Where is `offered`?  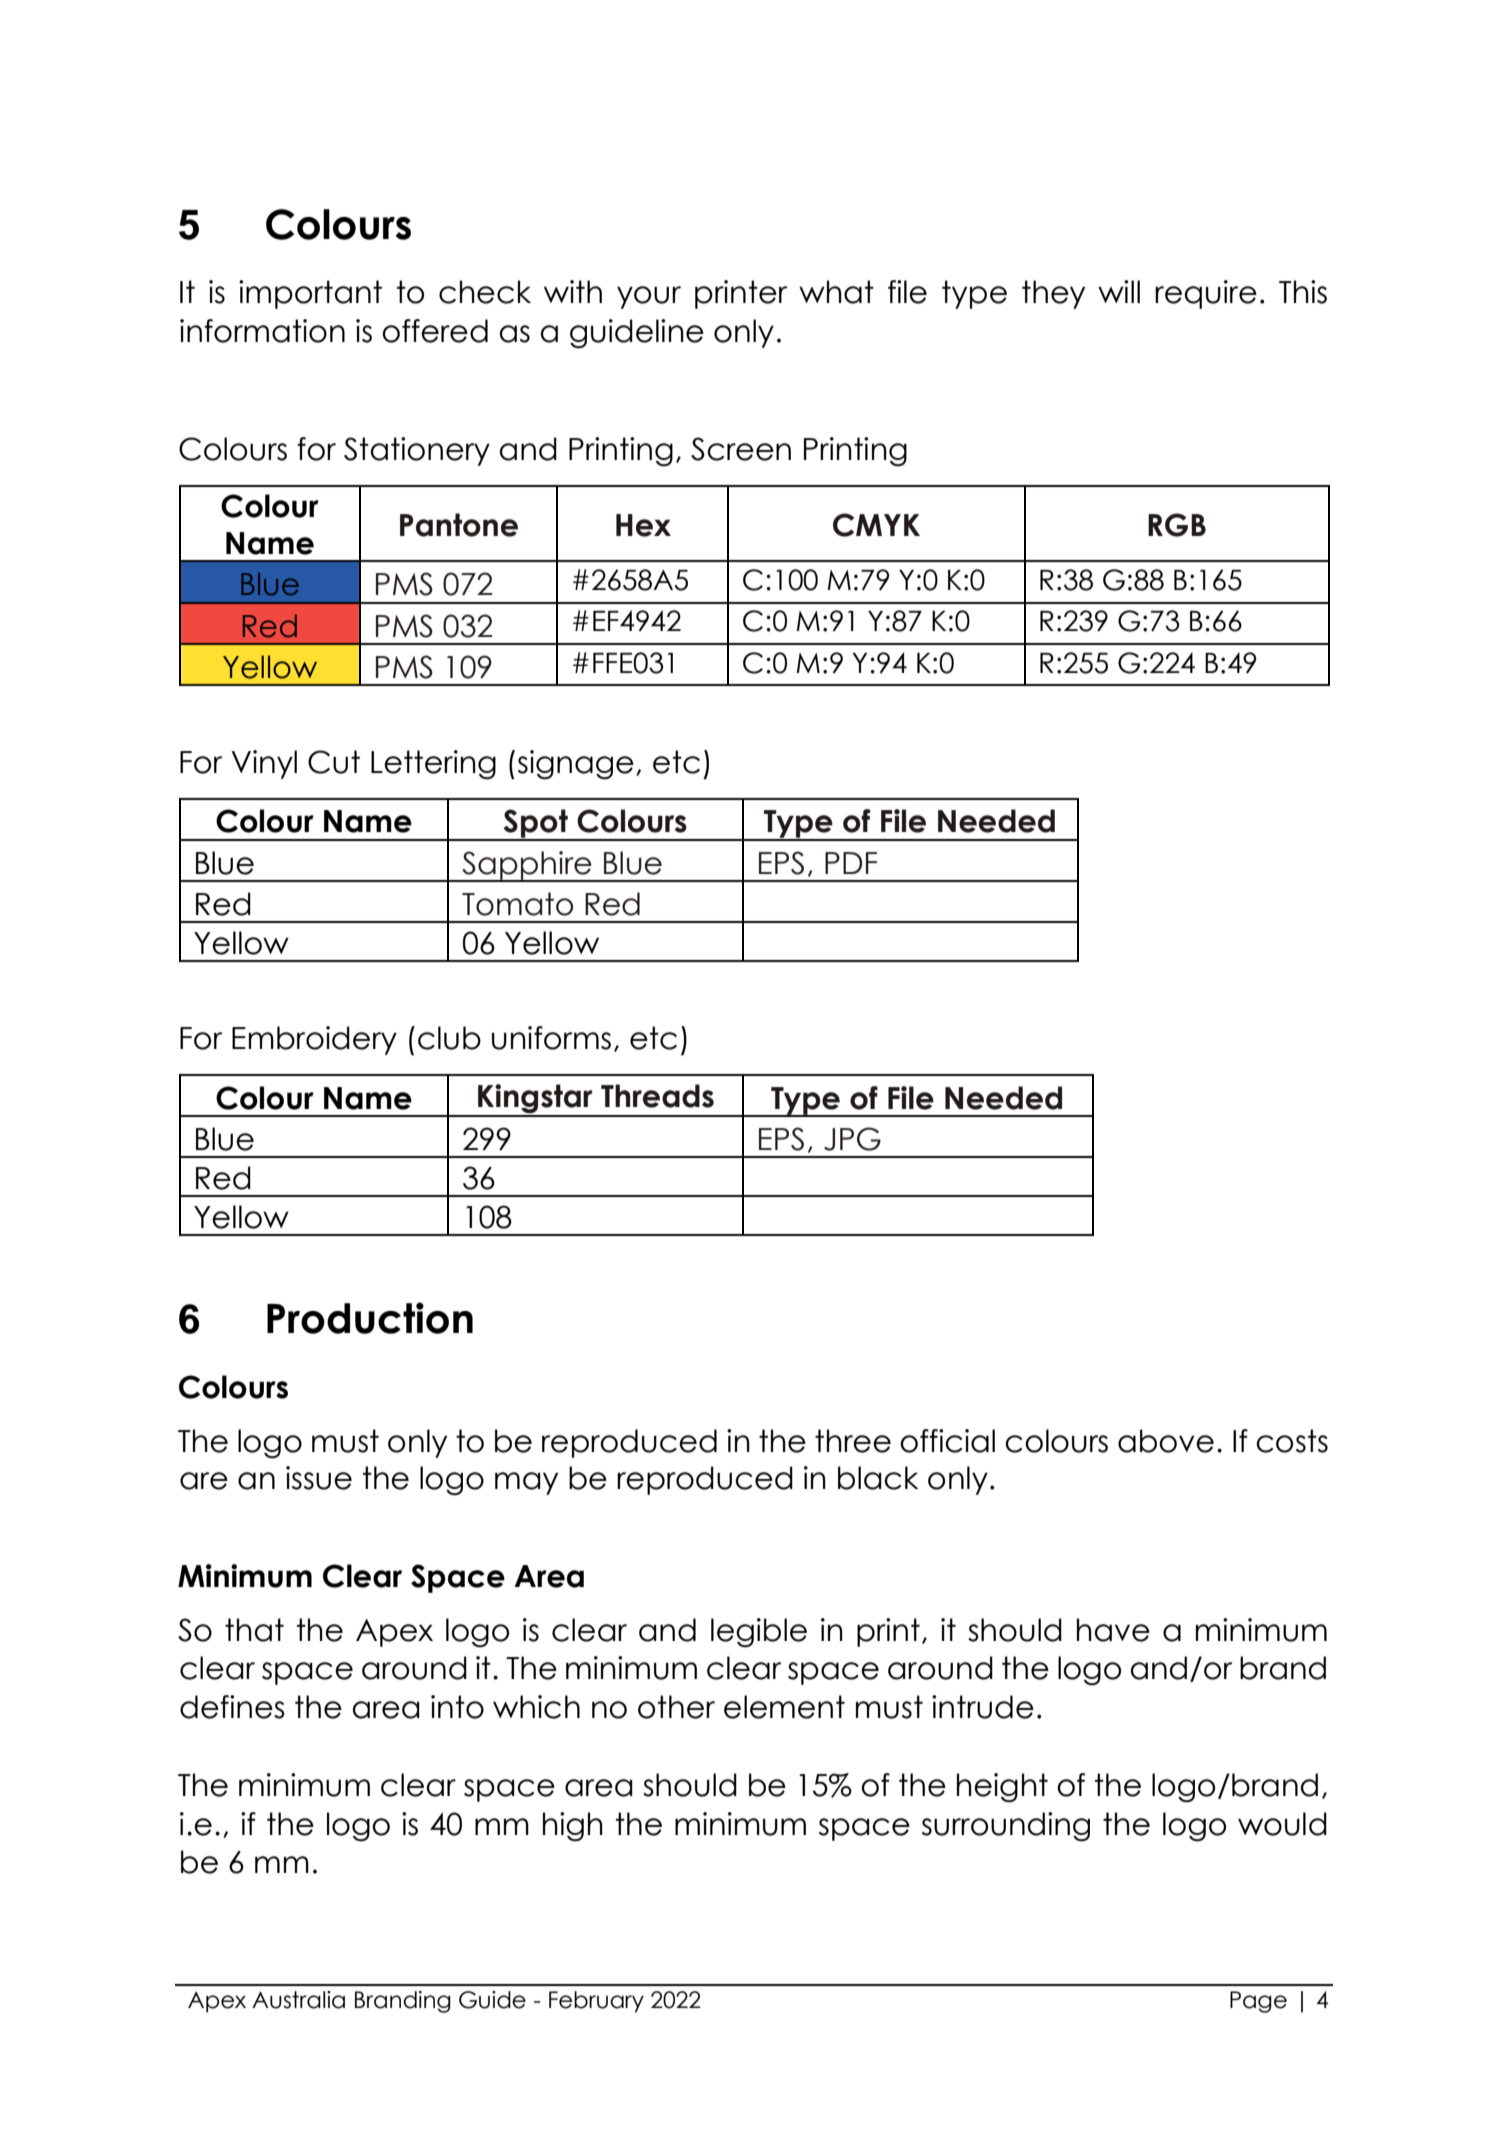 offered is located at coordinates (435, 331).
